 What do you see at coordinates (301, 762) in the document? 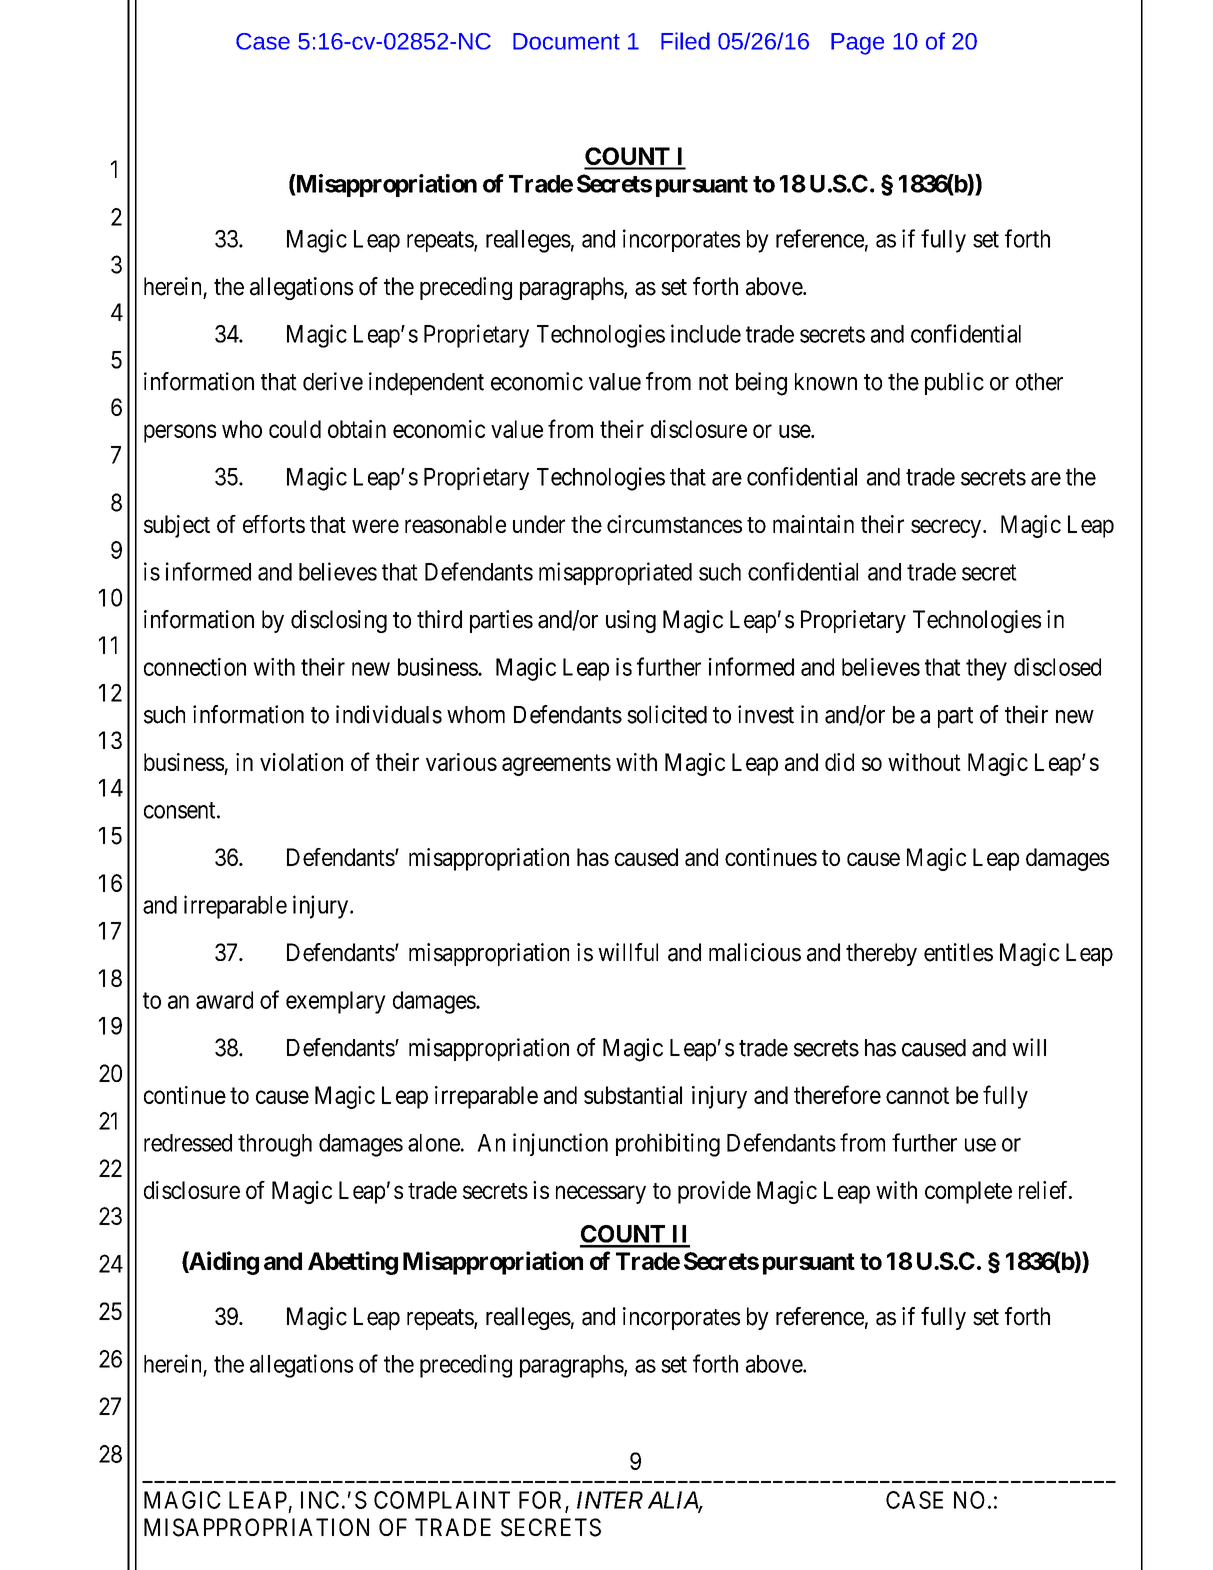
I see `violation` at bounding box center [301, 762].
